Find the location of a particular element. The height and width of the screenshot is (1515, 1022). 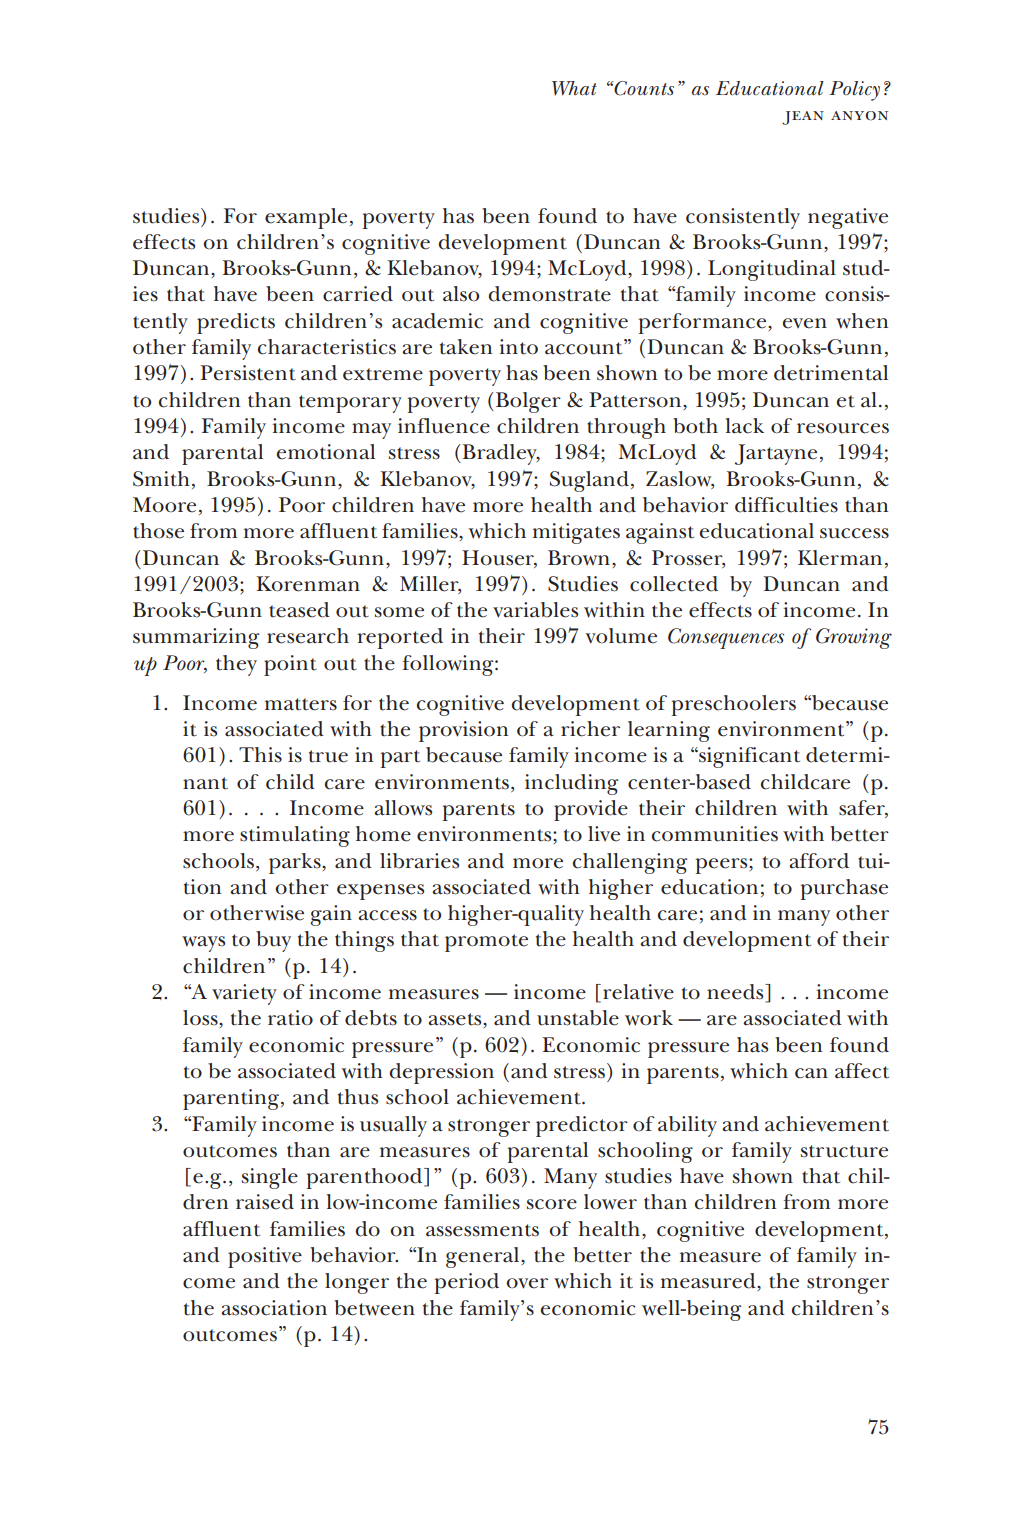

demonstrate is located at coordinates (549, 294).
